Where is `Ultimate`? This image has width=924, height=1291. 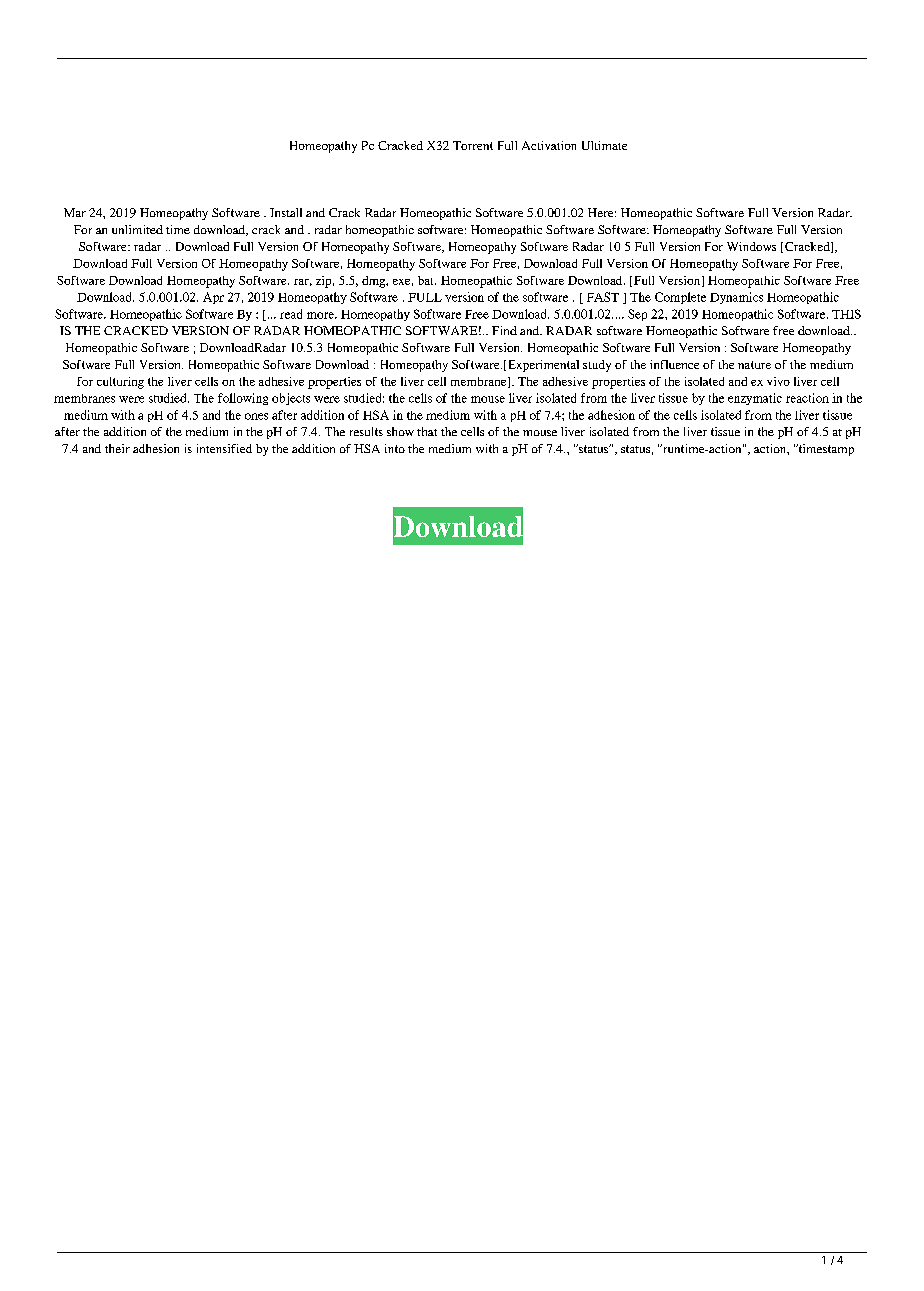
Ultimate is located at coordinates (604, 145).
